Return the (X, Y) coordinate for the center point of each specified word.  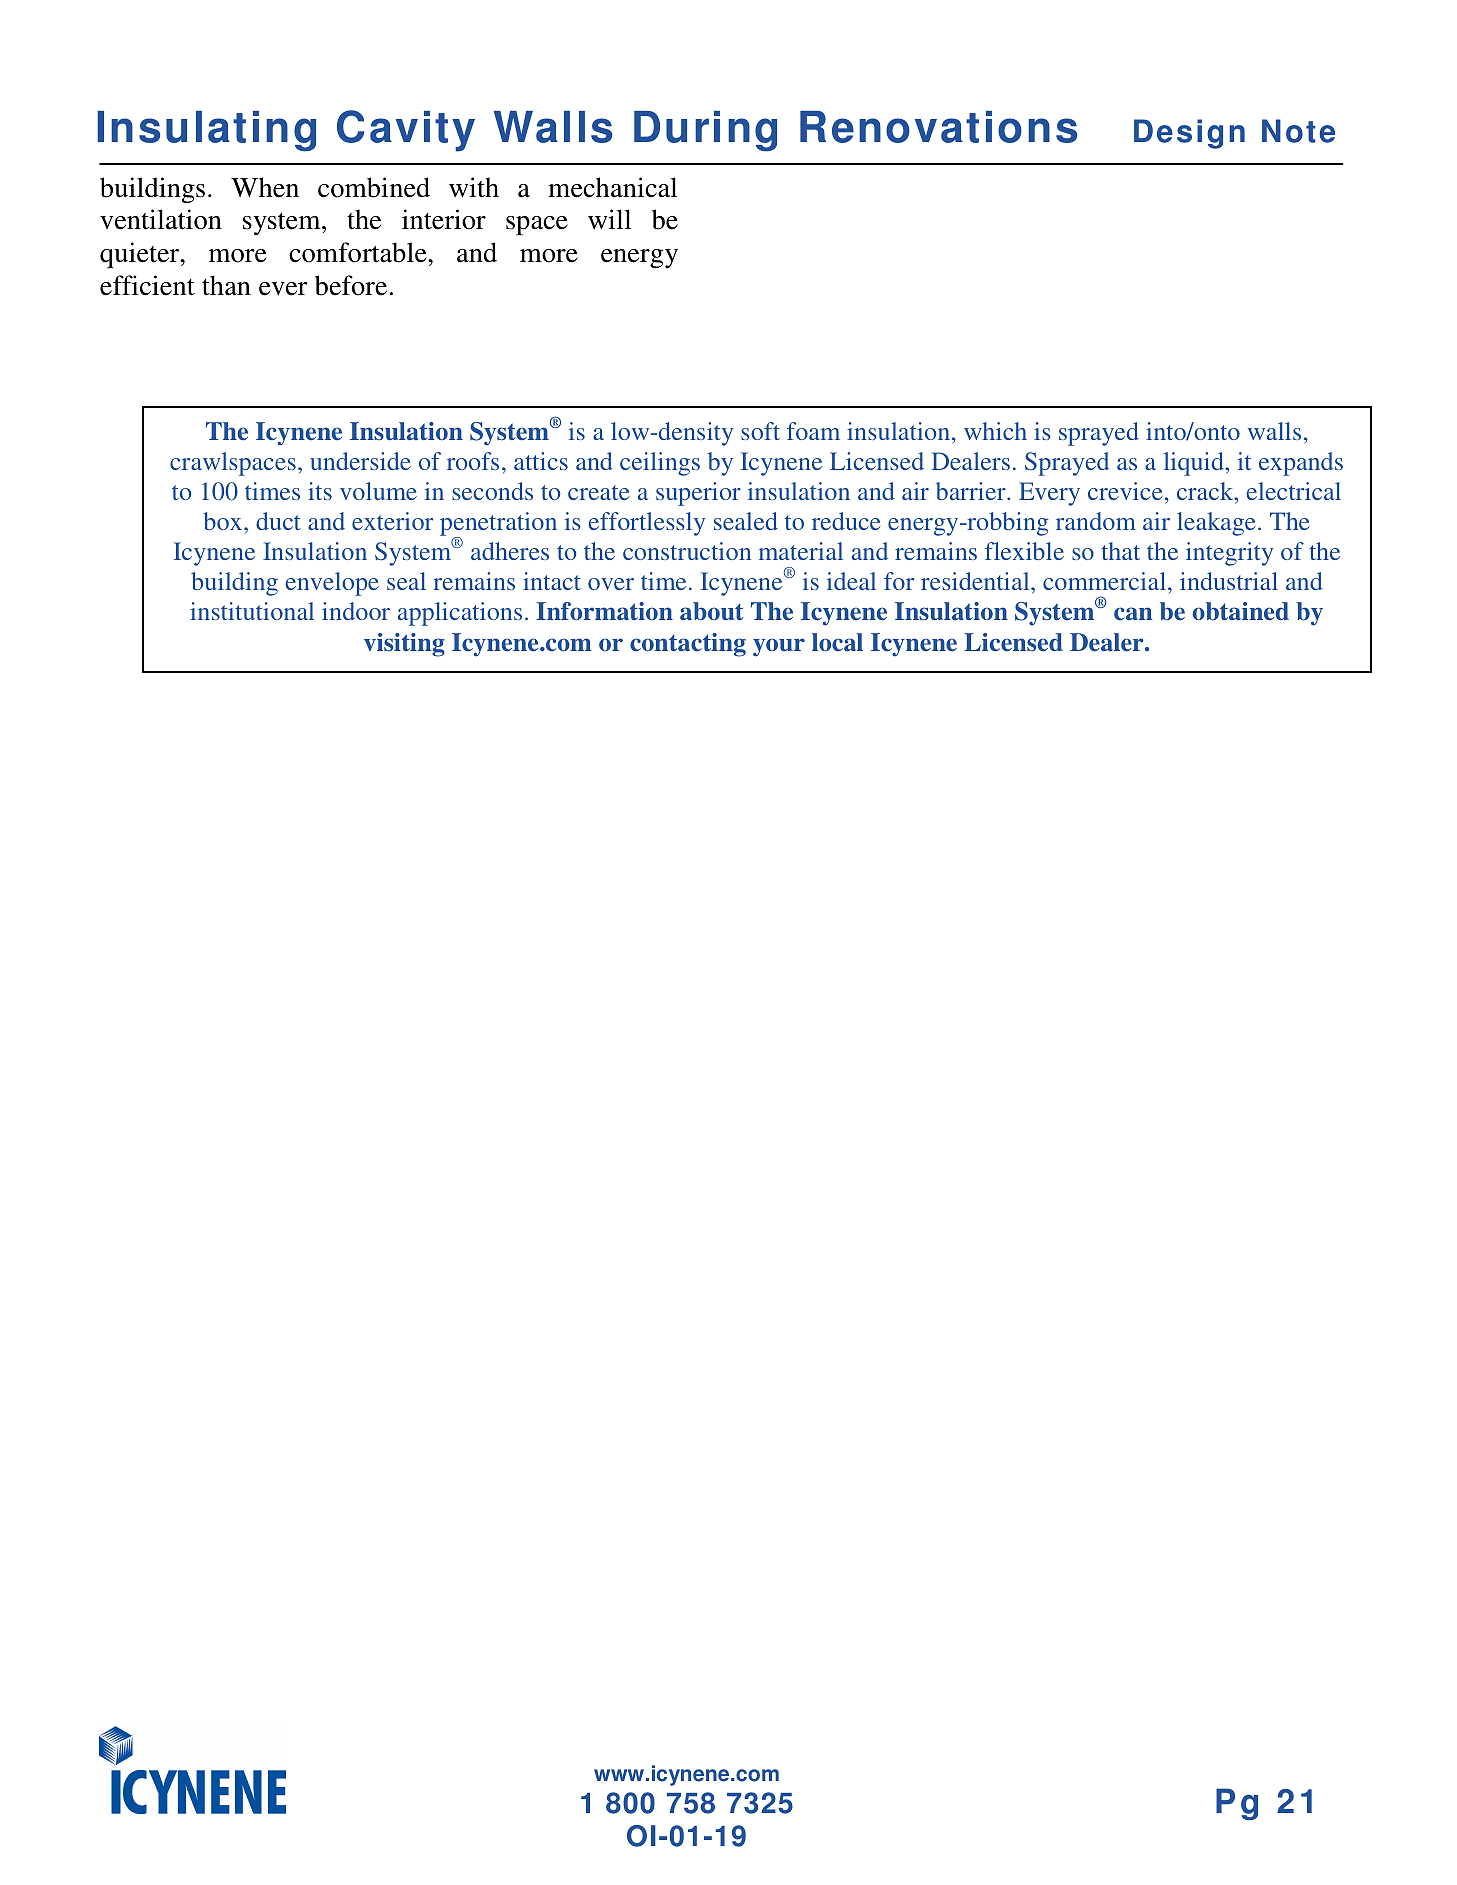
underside (360, 461)
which (995, 431)
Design (1189, 134)
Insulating (206, 131)
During (705, 131)
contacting (688, 645)
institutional (252, 611)
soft (760, 431)
